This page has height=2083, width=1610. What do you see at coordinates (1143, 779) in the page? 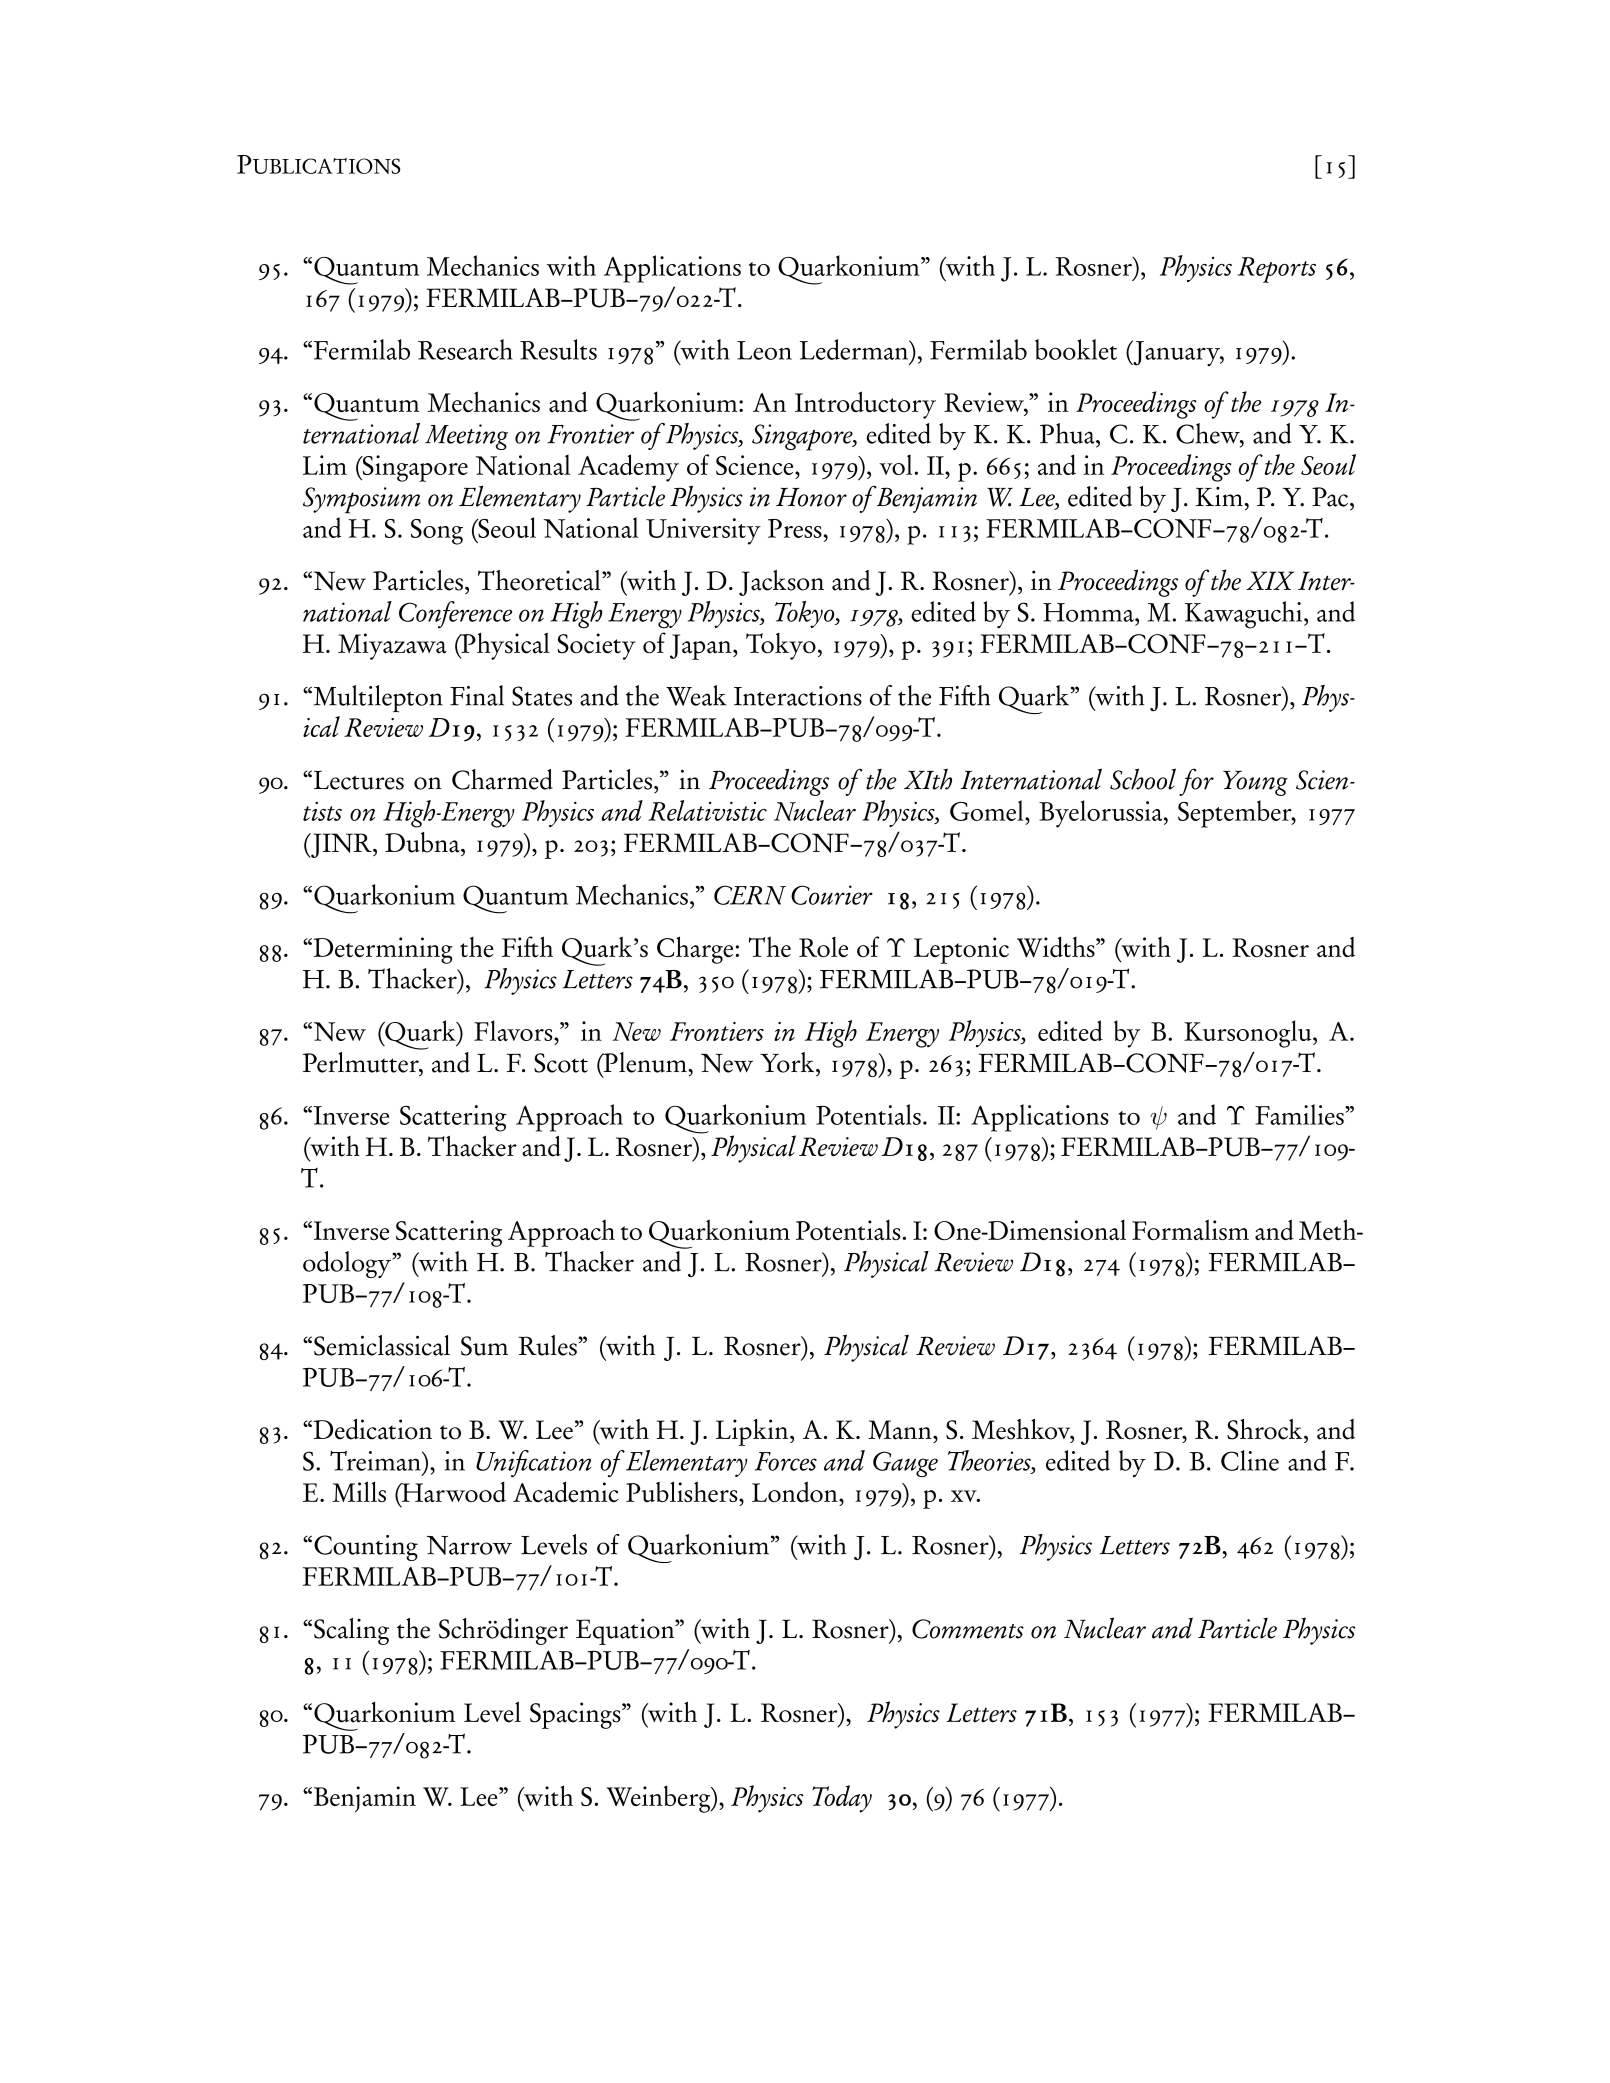
I see `School` at bounding box center [1143, 779].
